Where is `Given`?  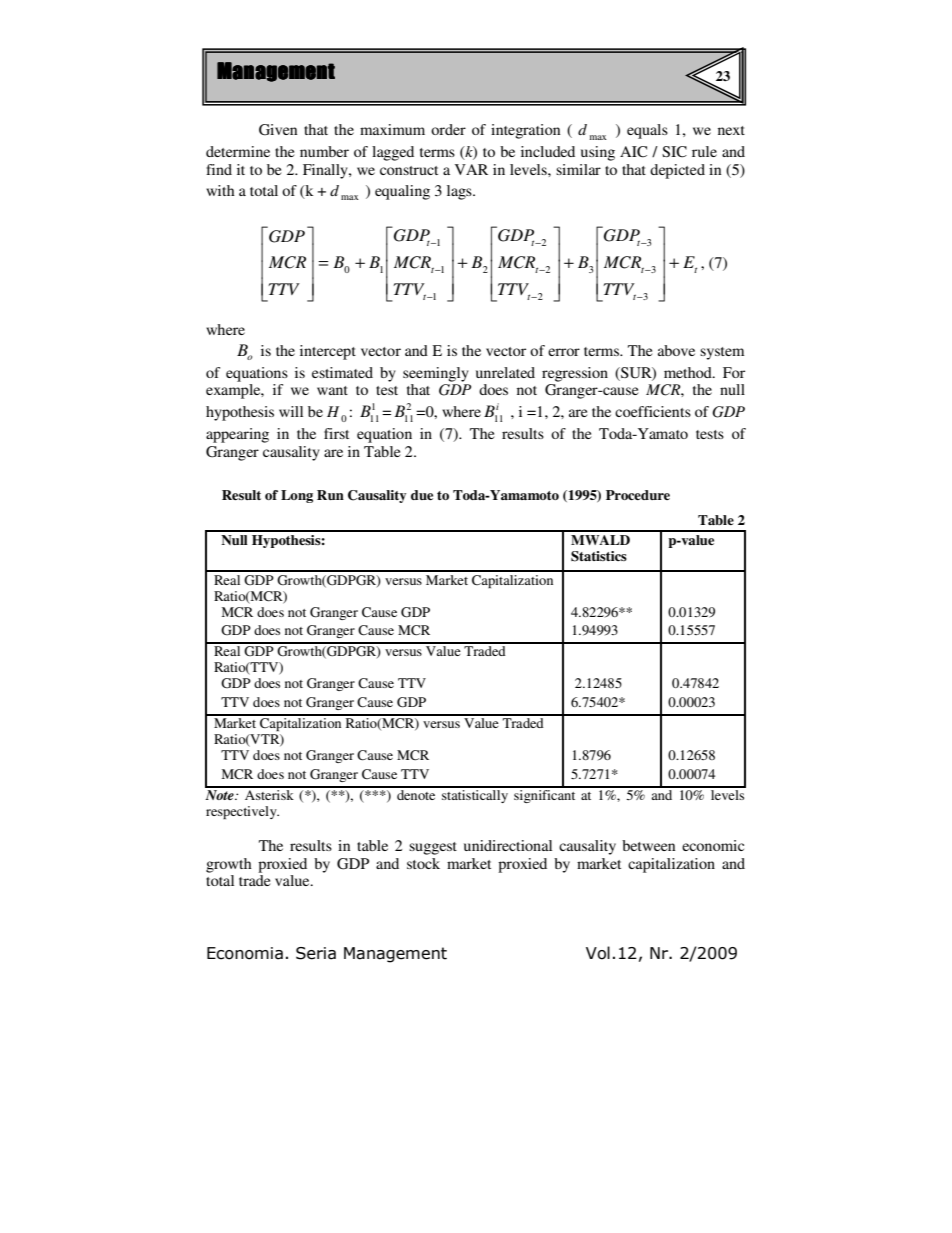 Given is located at coordinates (278, 130).
